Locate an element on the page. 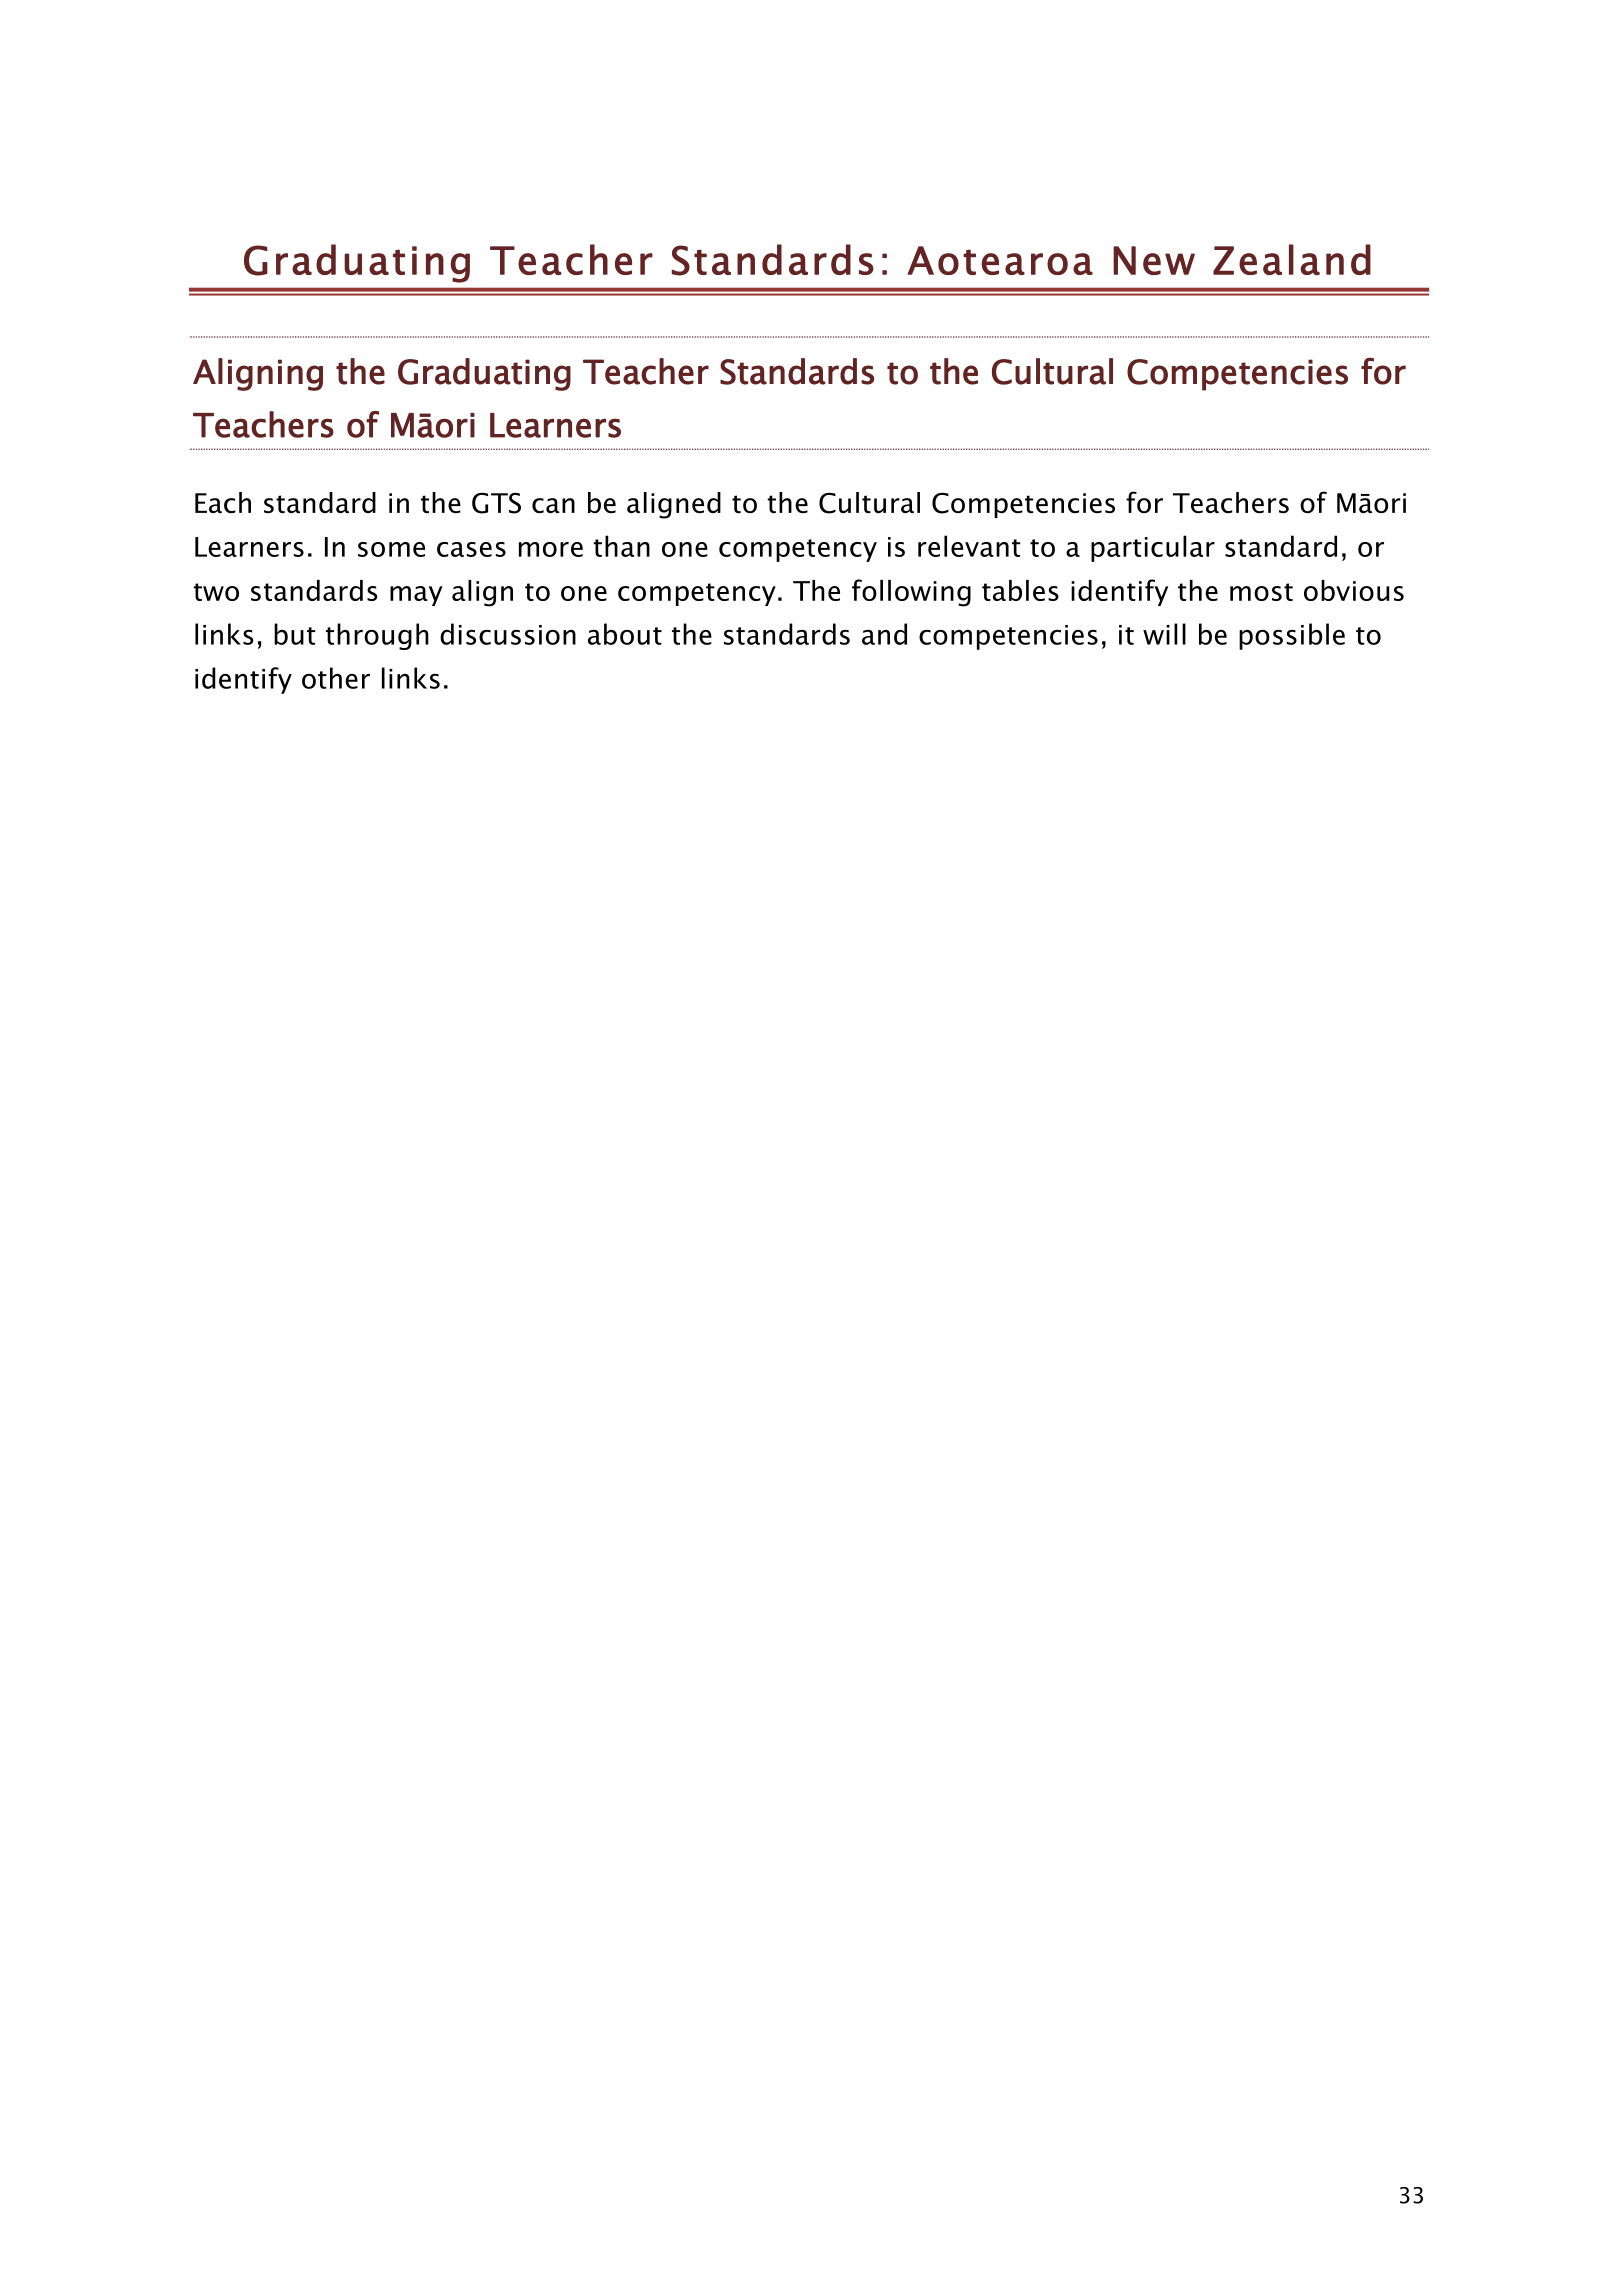  relevant is located at coordinates (969, 546).
